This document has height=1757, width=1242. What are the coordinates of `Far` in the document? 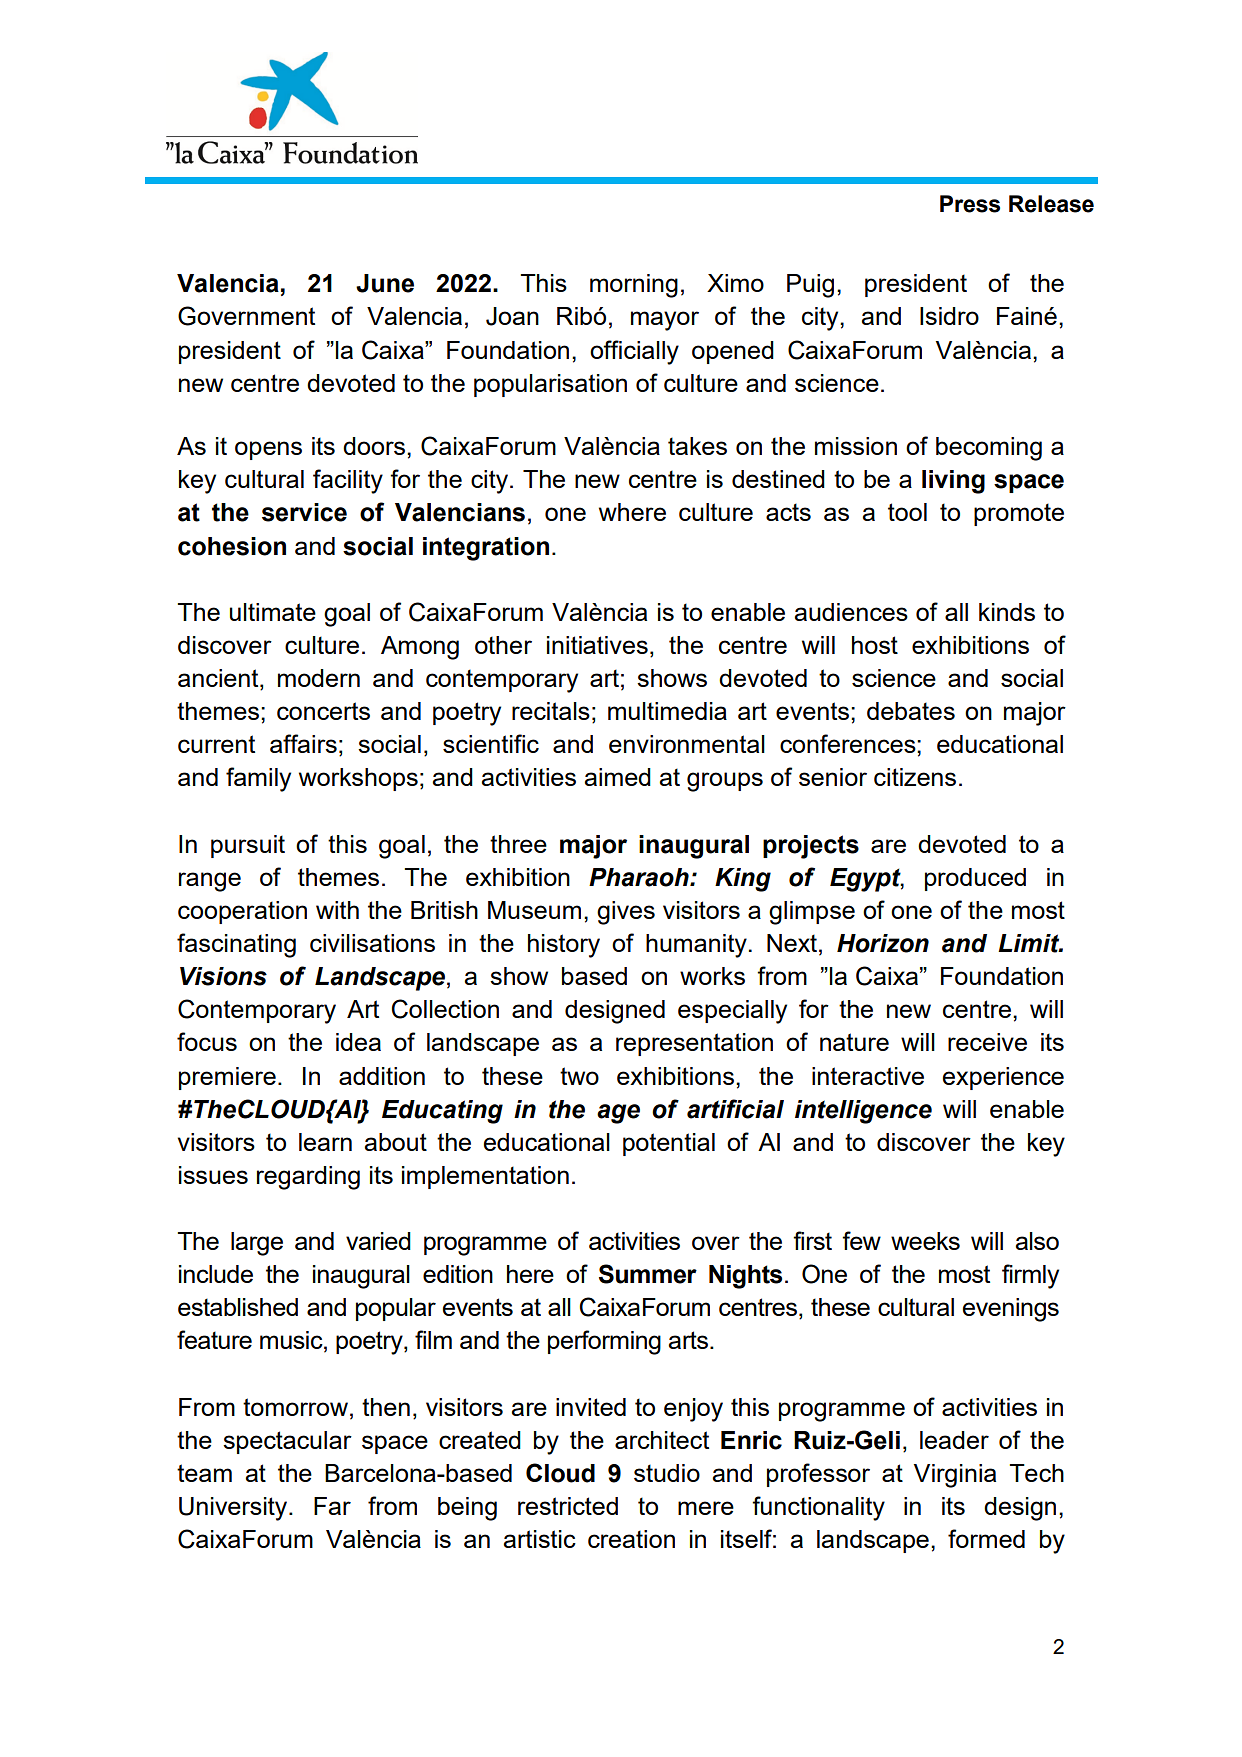 It's located at (332, 1506).
